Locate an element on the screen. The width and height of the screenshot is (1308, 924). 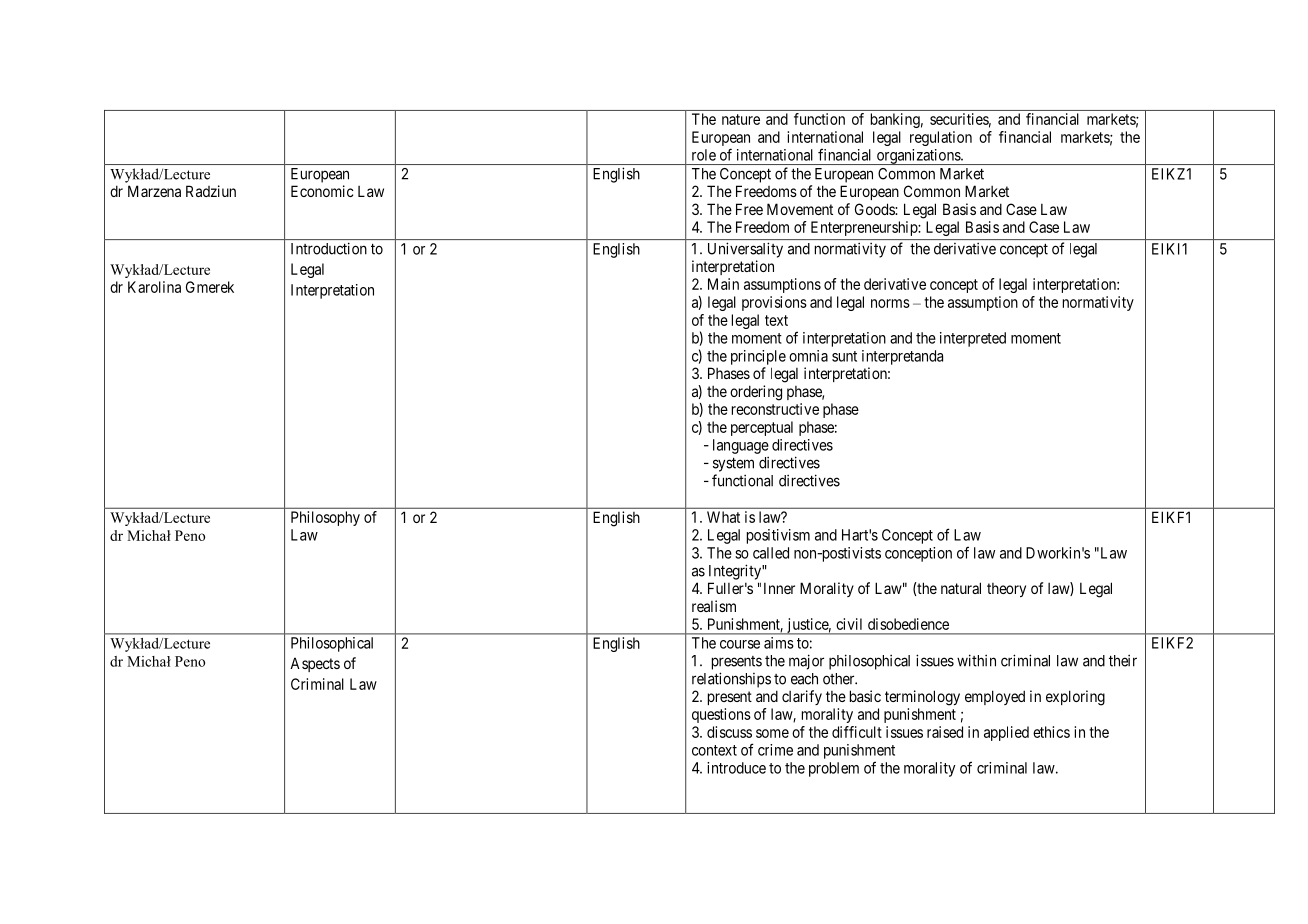
applied is located at coordinates (1006, 733).
